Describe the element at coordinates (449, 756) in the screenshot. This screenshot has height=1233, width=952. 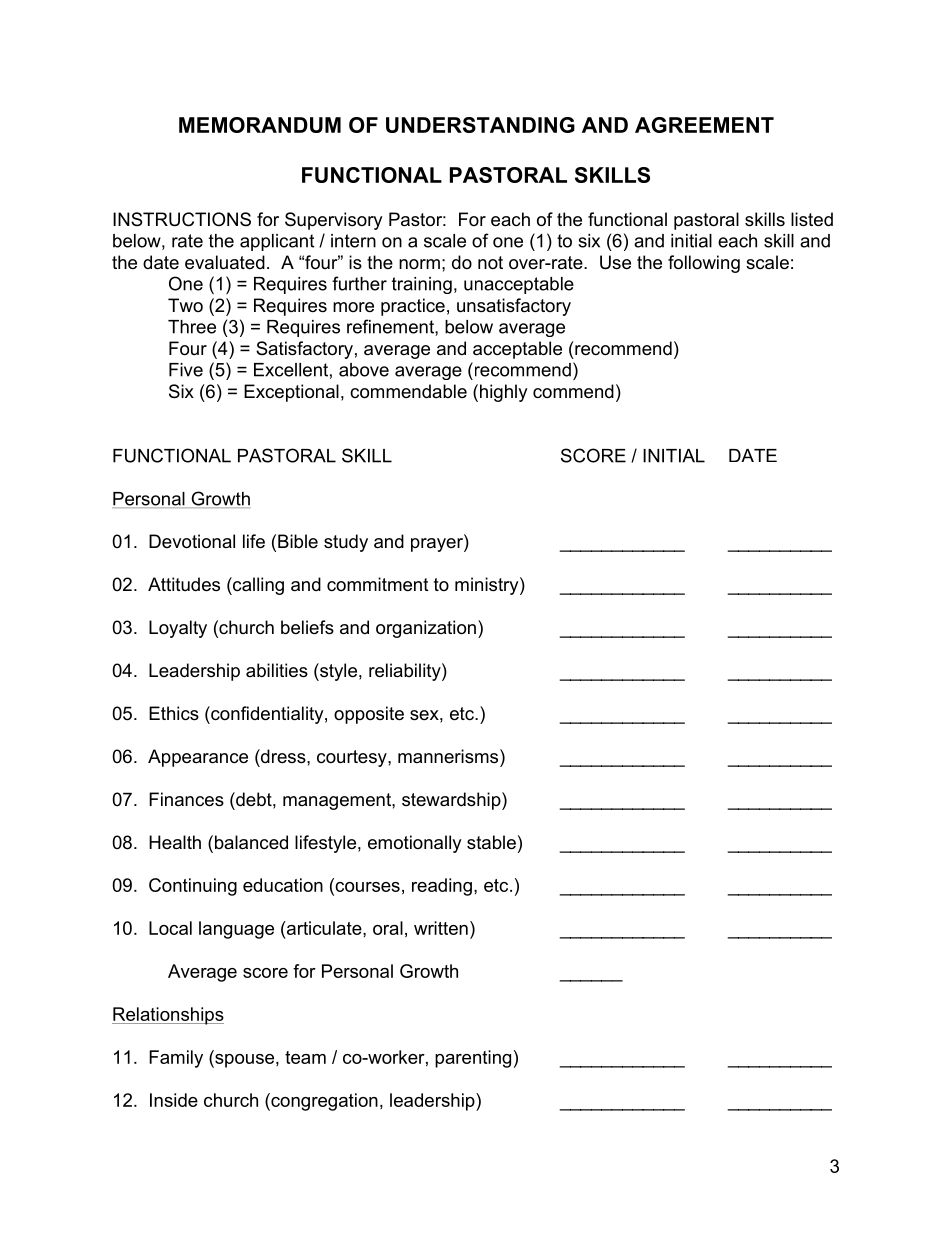
I see `mannerisms` at that location.
